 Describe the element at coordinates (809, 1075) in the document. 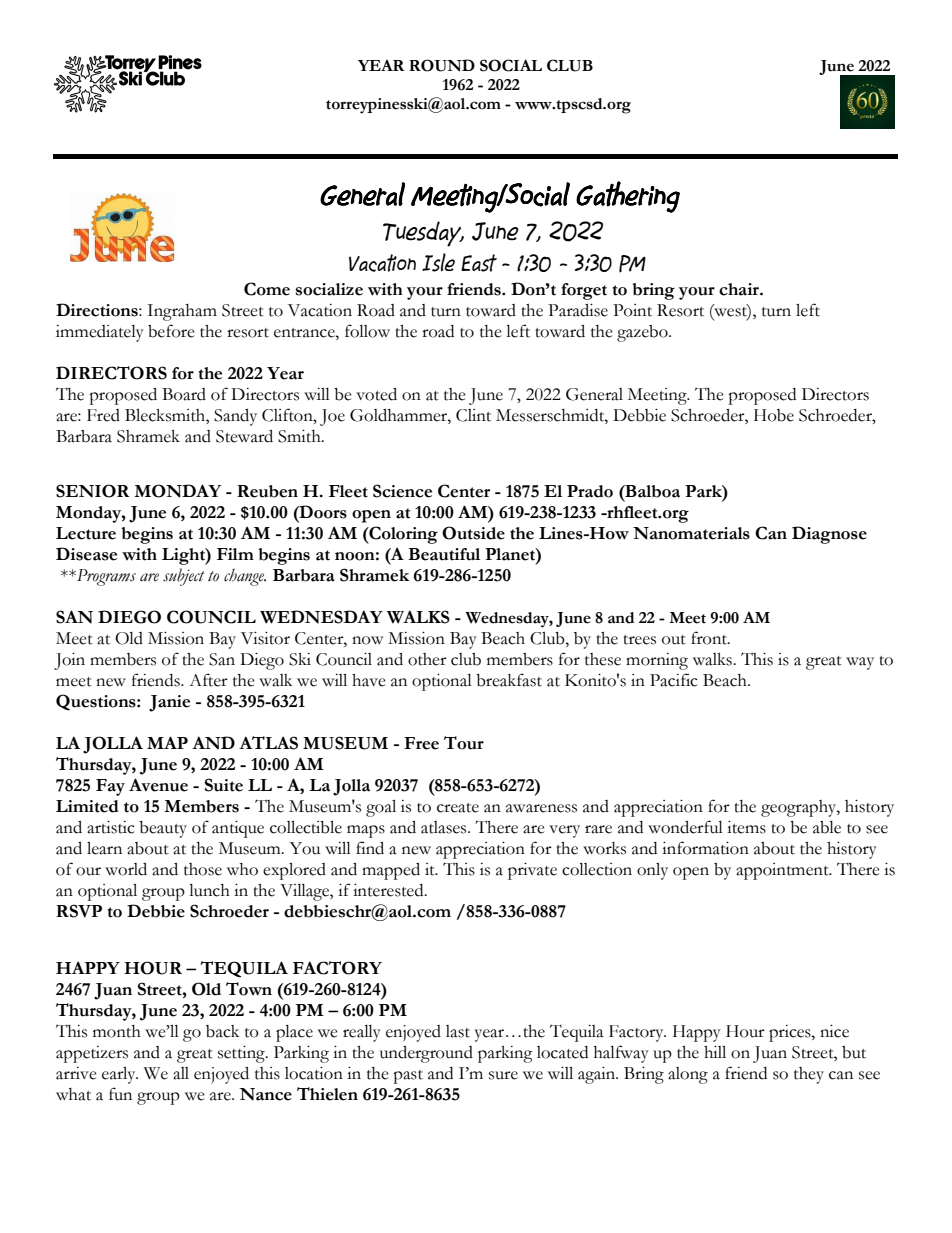

I see `they` at that location.
